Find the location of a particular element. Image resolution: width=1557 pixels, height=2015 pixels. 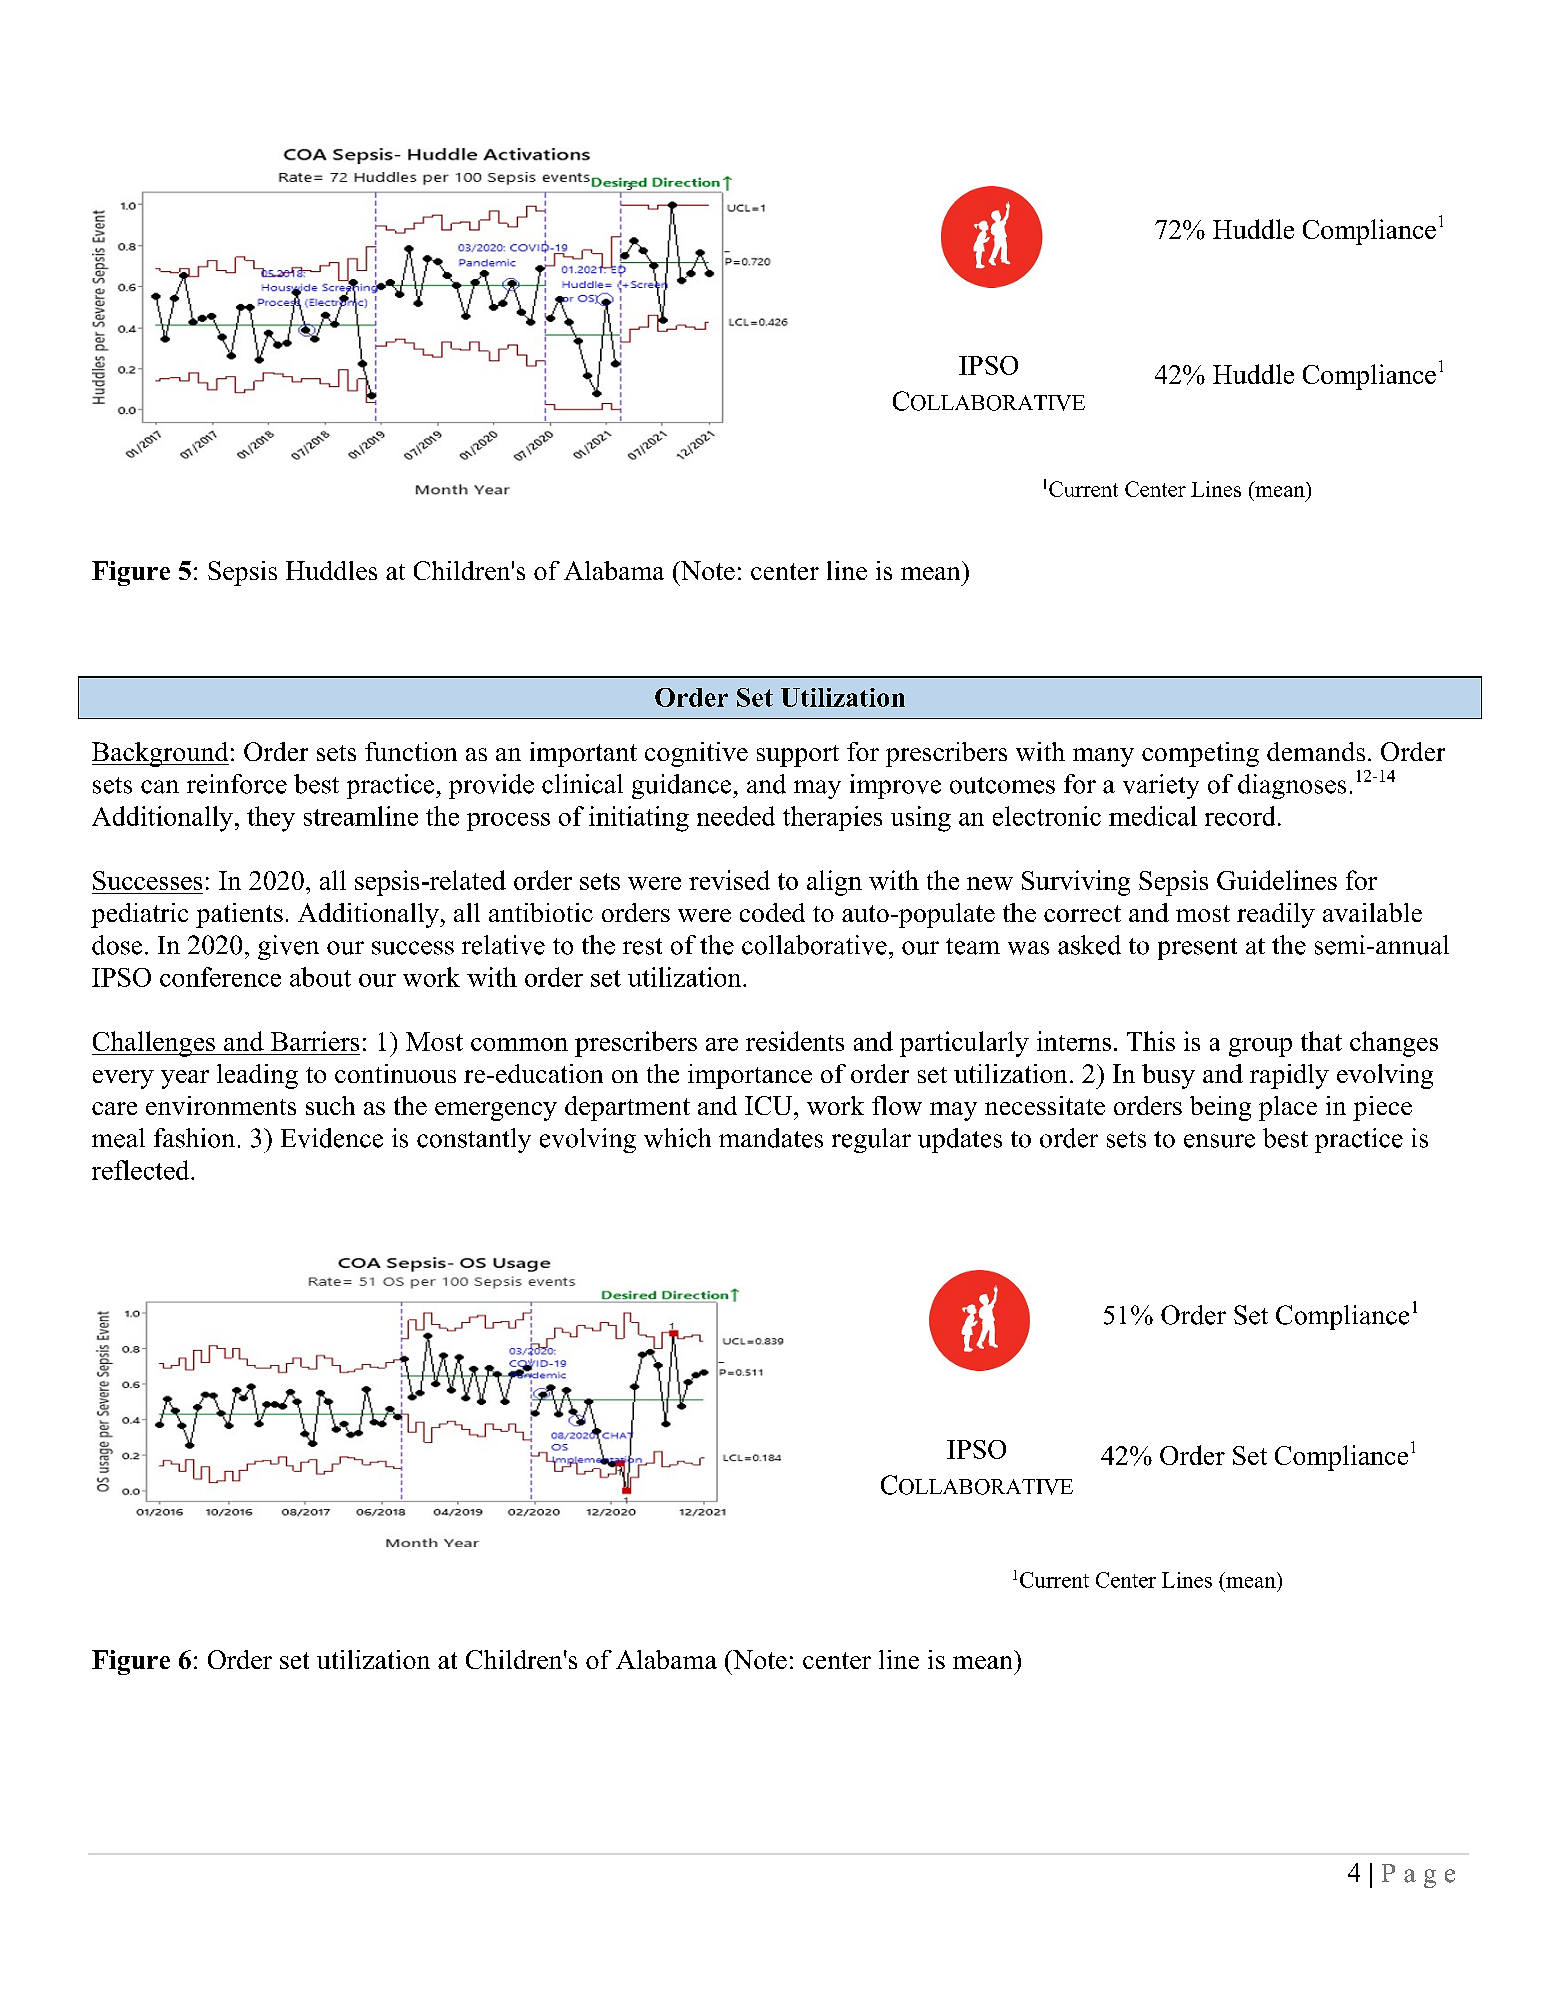

residents is located at coordinates (795, 1041).
